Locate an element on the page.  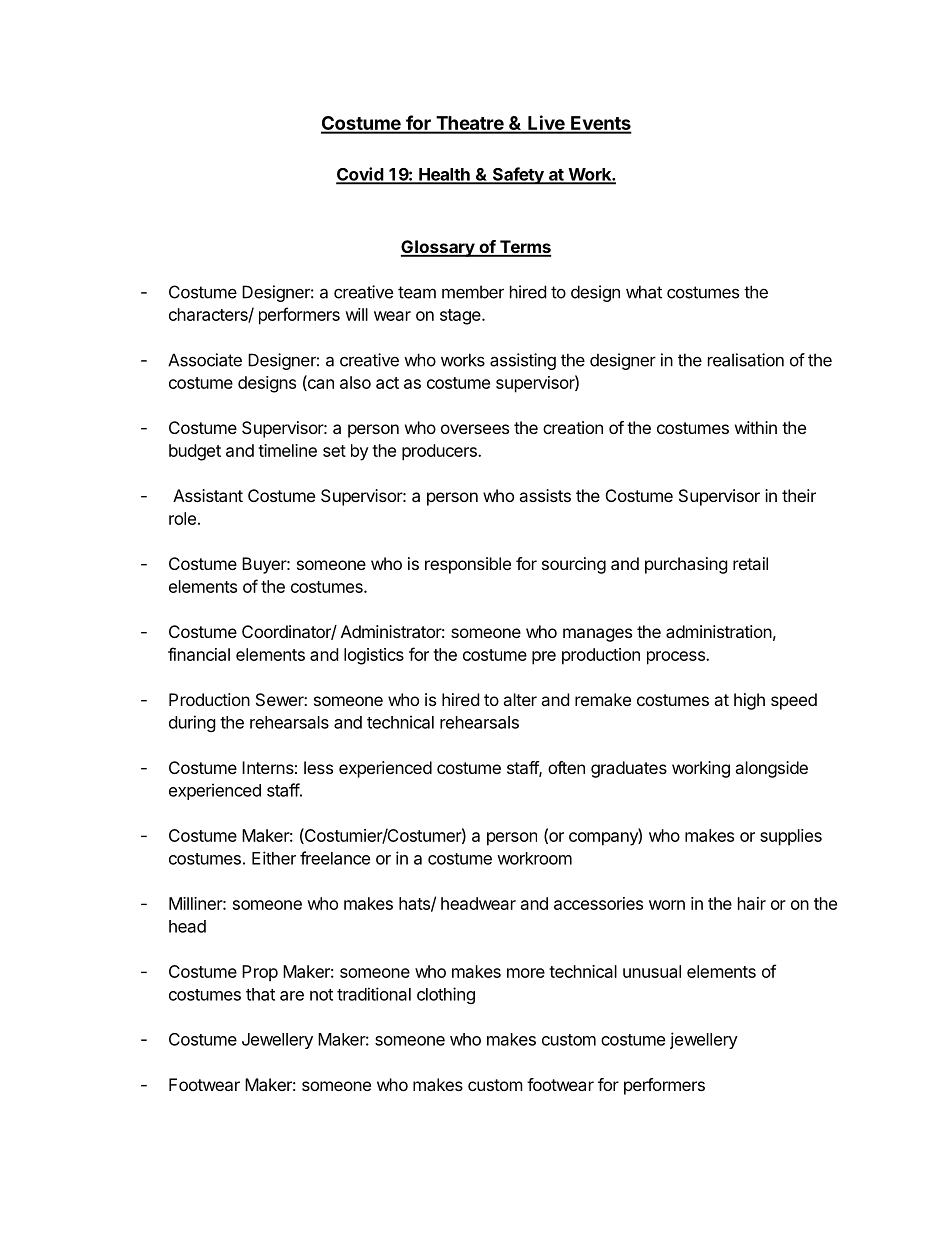
what is located at coordinates (644, 292).
